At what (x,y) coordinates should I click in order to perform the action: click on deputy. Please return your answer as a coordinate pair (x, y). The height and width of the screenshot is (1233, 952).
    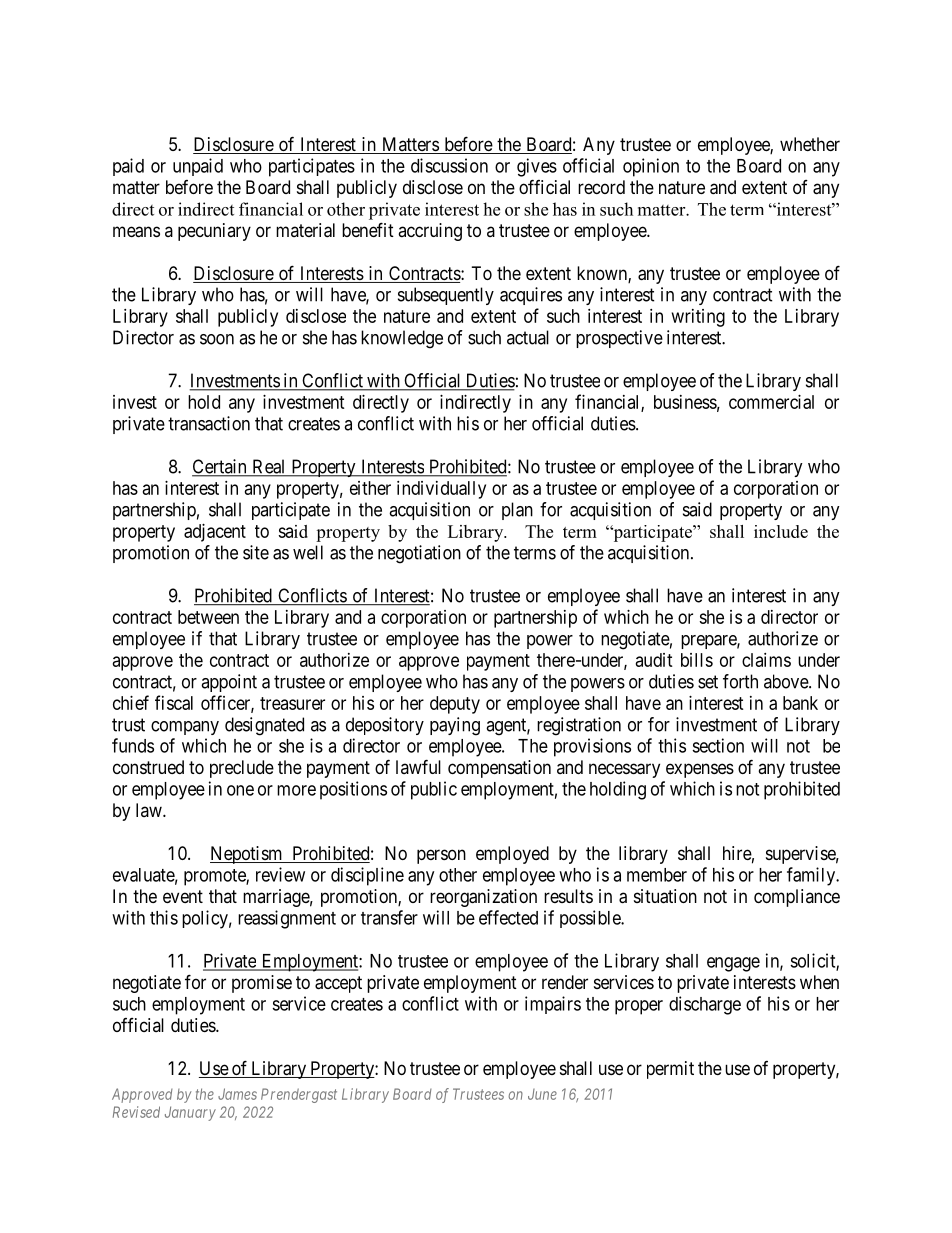
    Looking at the image, I should click on (455, 705).
